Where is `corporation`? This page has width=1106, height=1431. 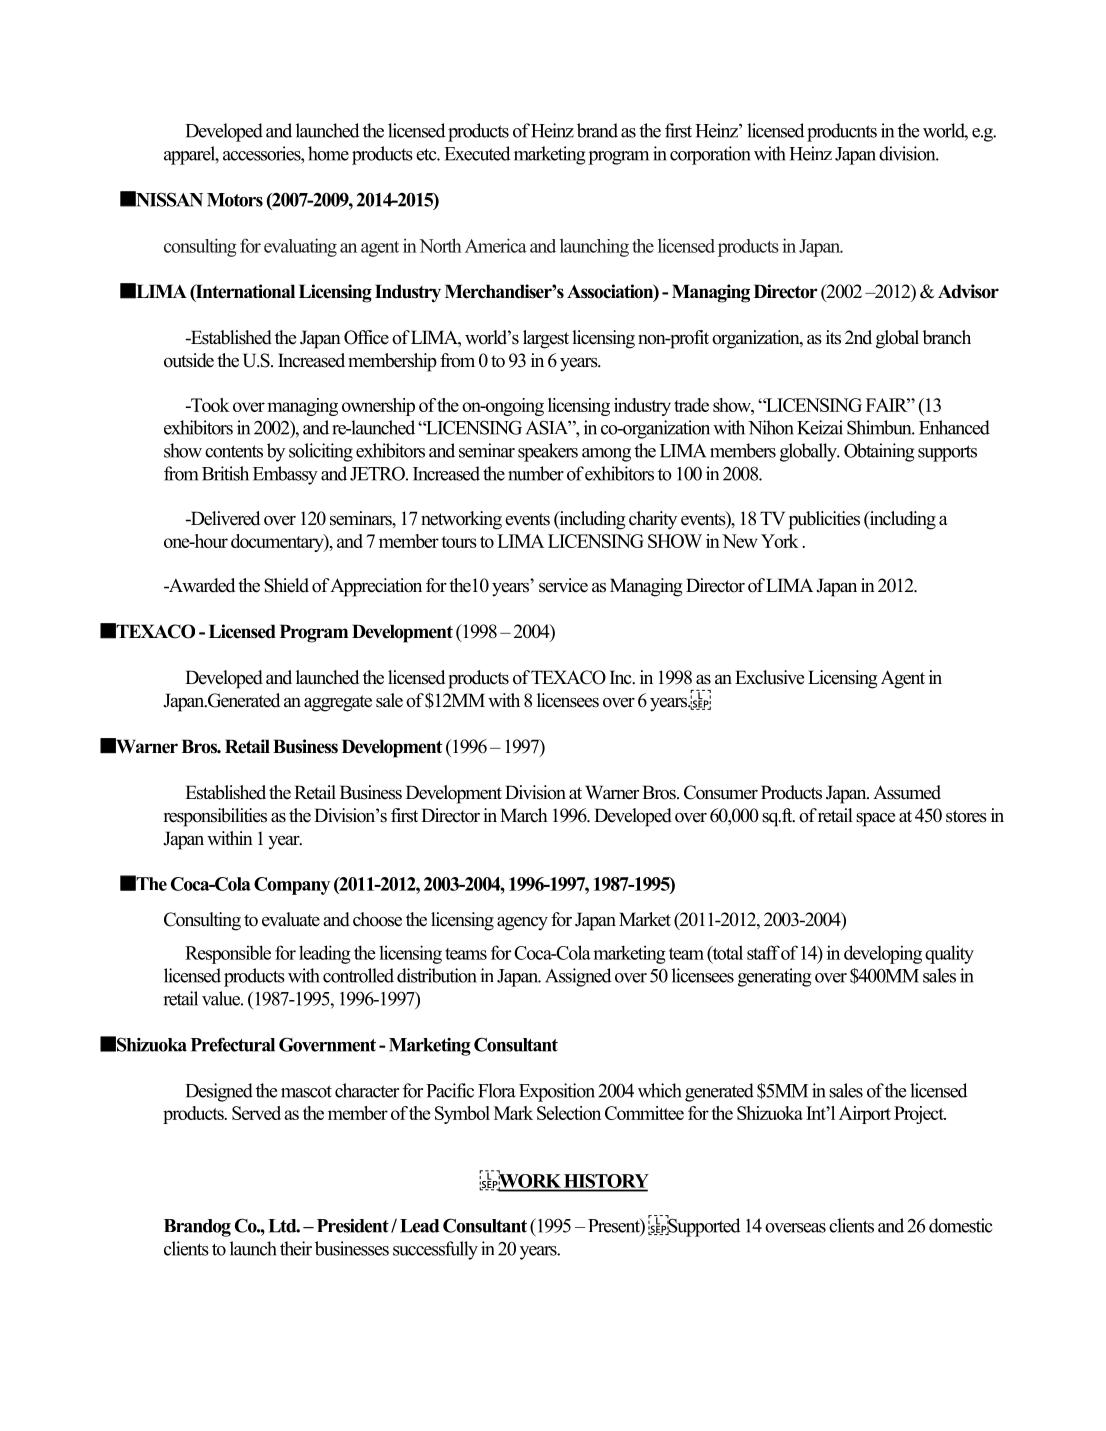 corporation is located at coordinates (710, 155).
